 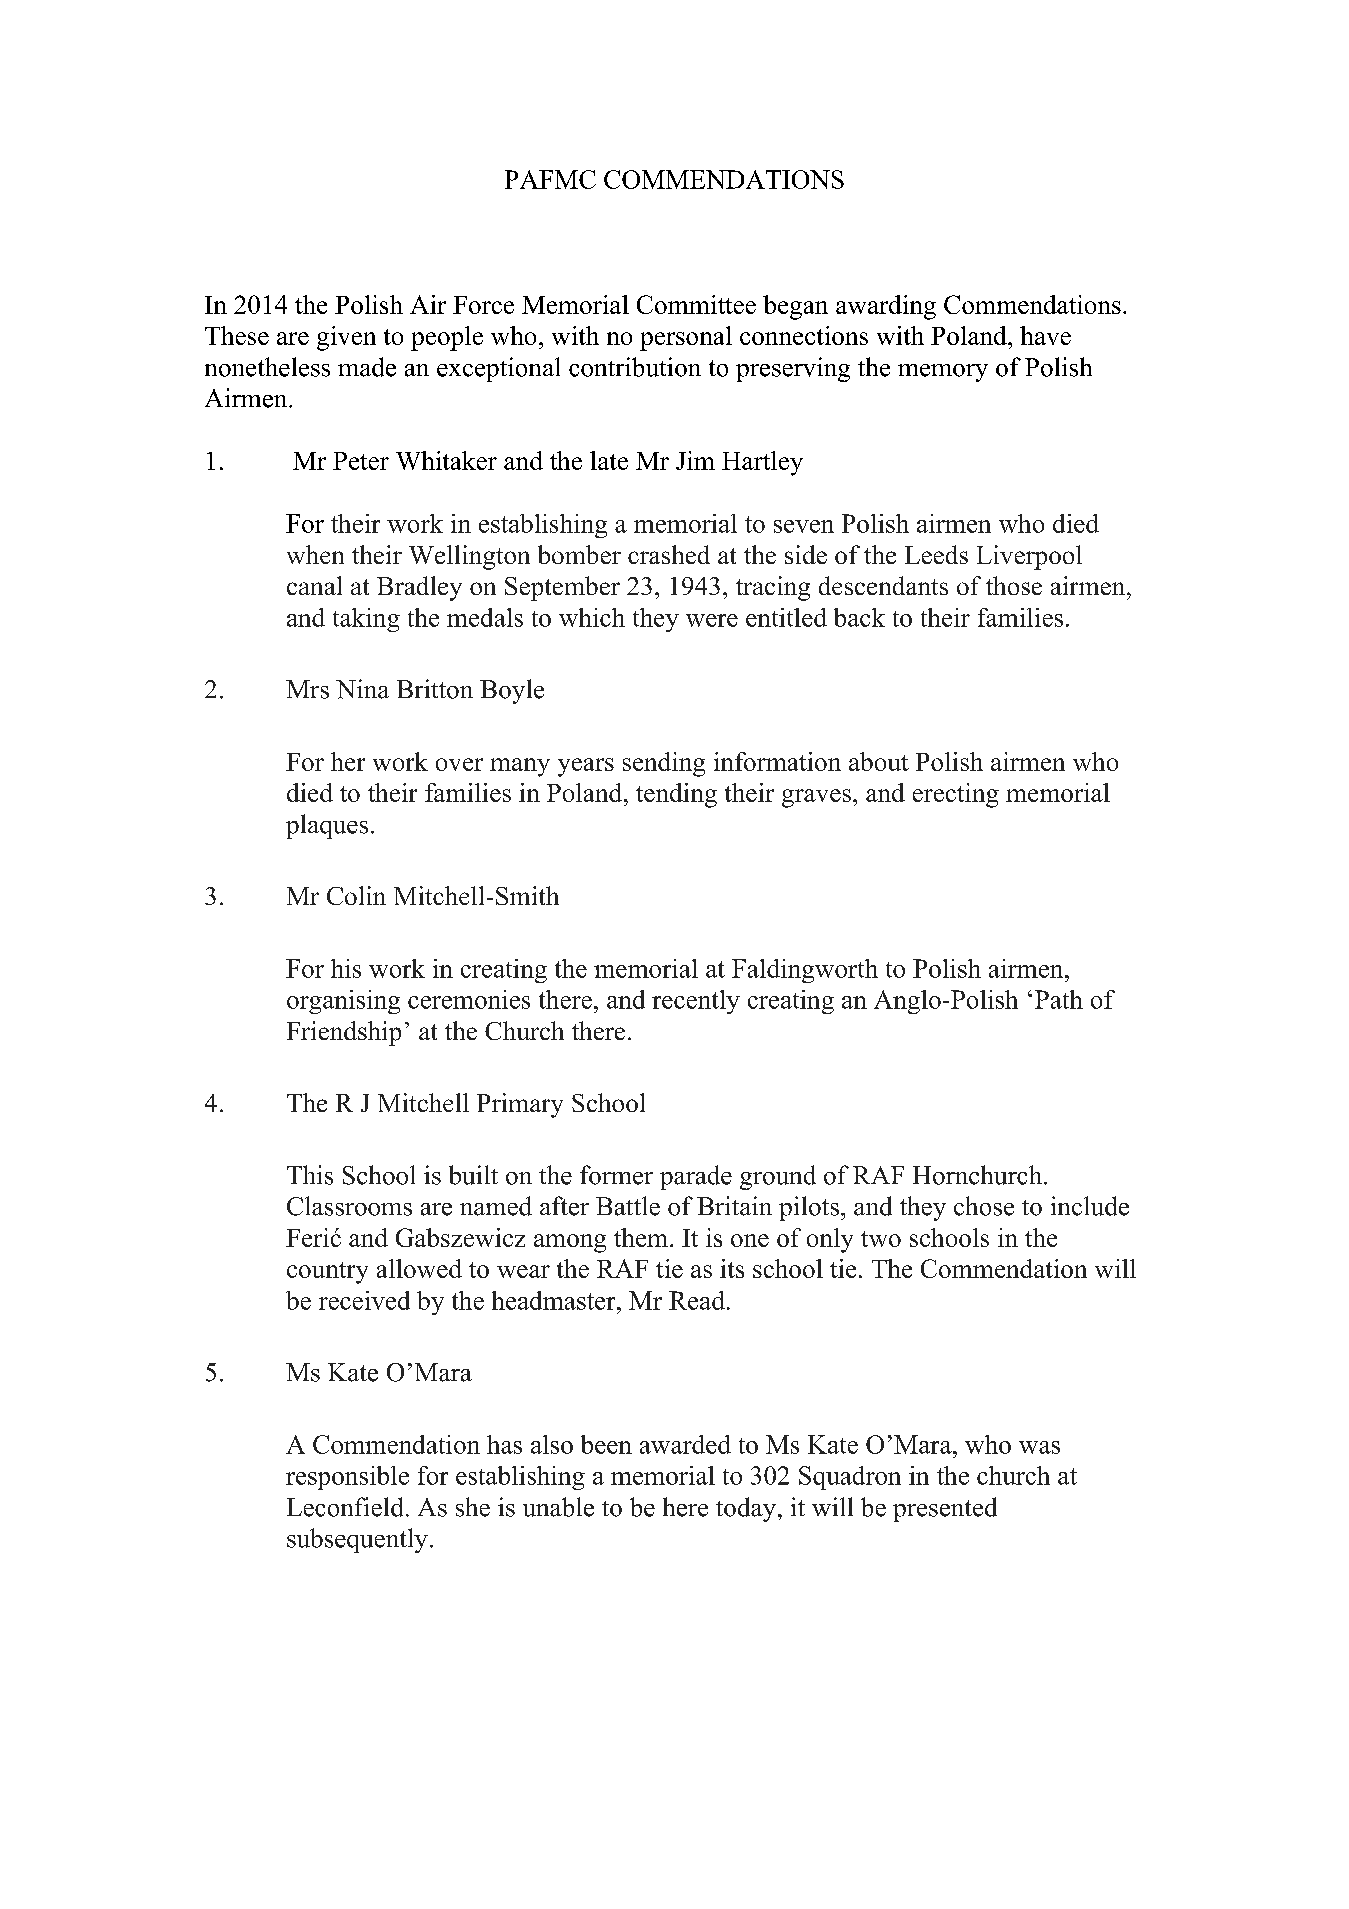 What do you see at coordinates (346, 338) in the screenshot?
I see `given` at bounding box center [346, 338].
